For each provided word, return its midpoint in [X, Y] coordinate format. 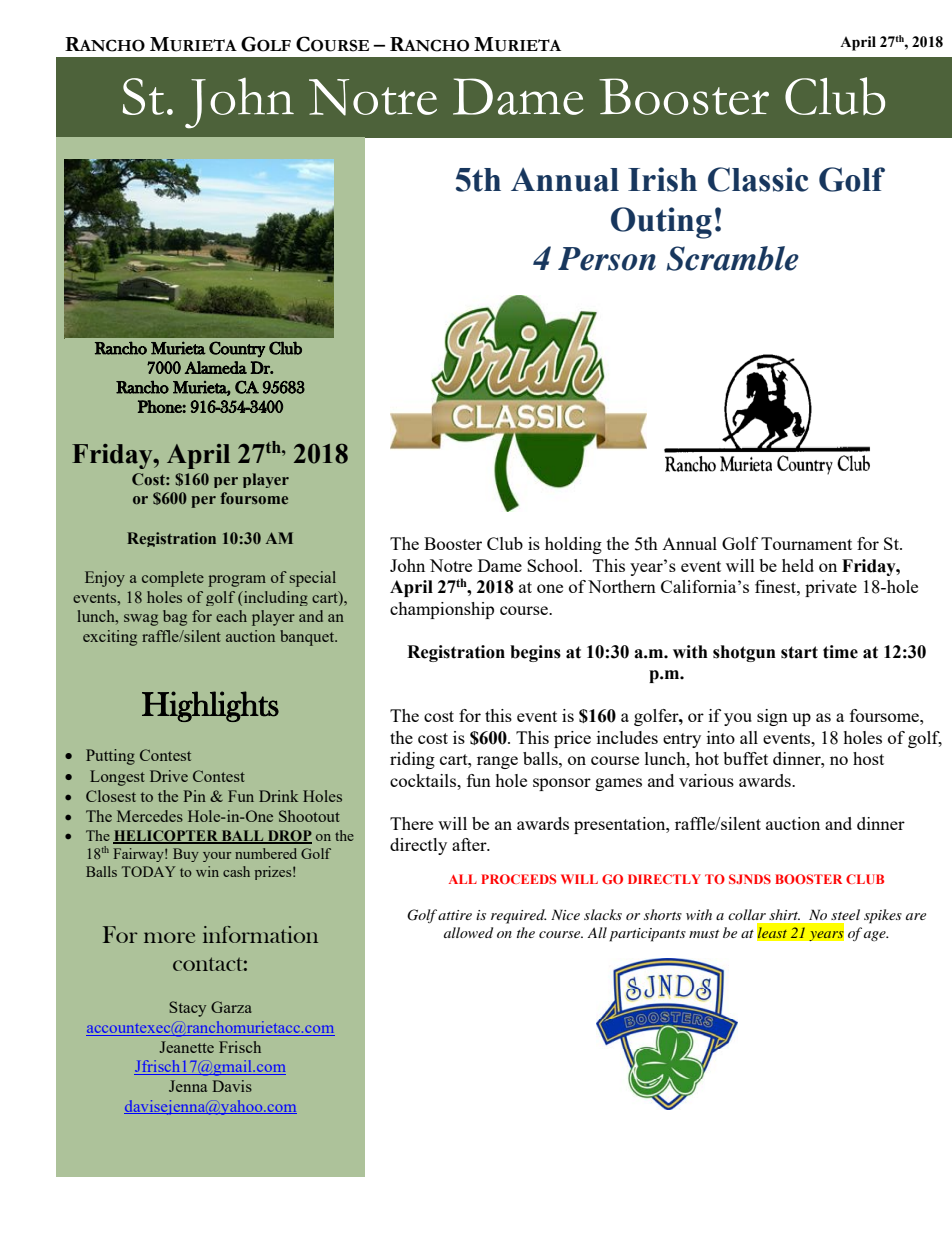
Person [607, 259]
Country [237, 349]
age [876, 936]
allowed [468, 932]
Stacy [187, 1009]
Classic [758, 179]
